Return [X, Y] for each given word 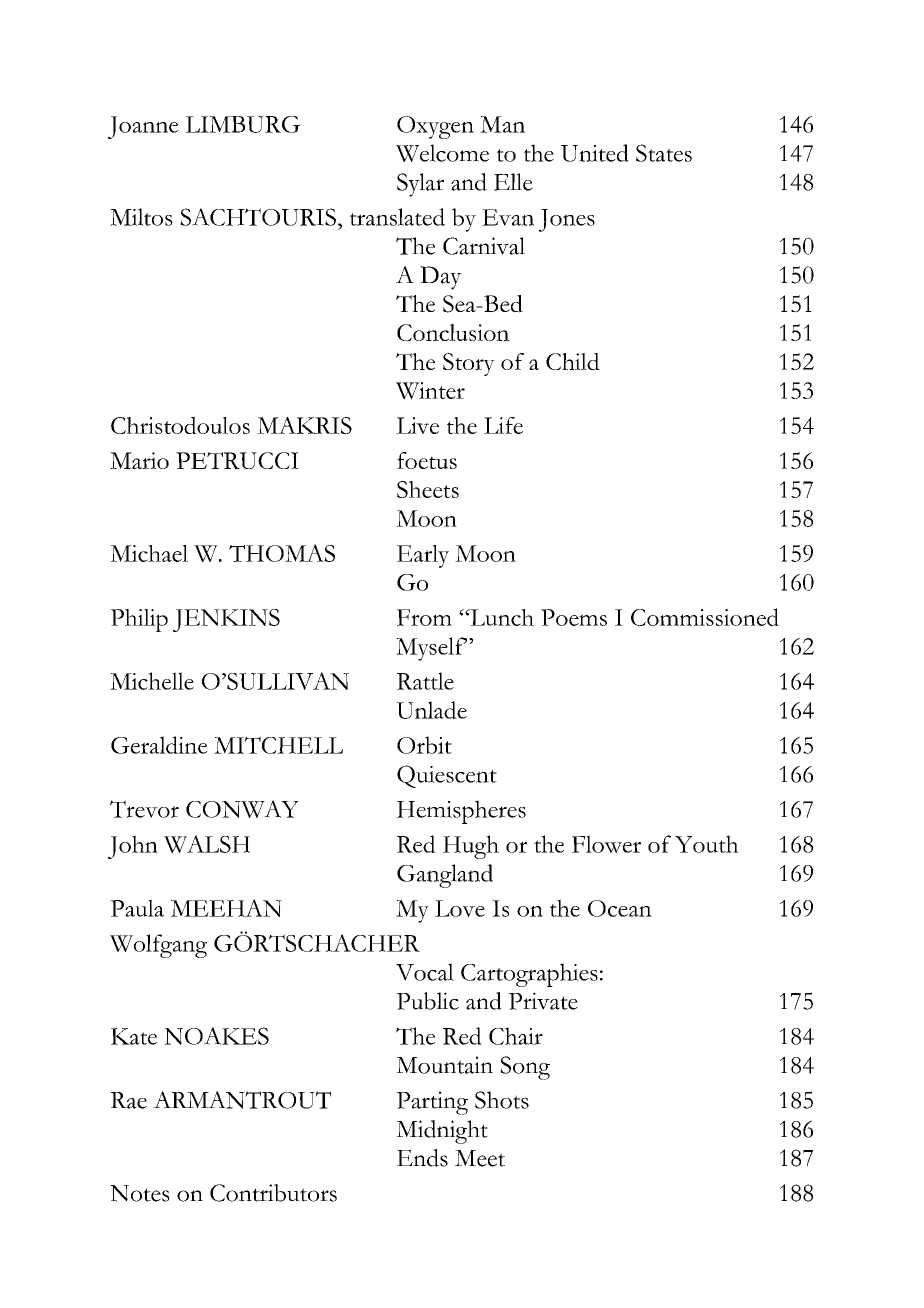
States [664, 153]
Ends [422, 1158]
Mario [139, 460]
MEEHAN [226, 908]
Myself [431, 649]
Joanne [143, 127]
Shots [502, 1100]
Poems [574, 617]
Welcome [442, 153]
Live [417, 425]
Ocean [620, 908]
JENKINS [226, 620]
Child [573, 361]
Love [460, 908]
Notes [140, 1193]
